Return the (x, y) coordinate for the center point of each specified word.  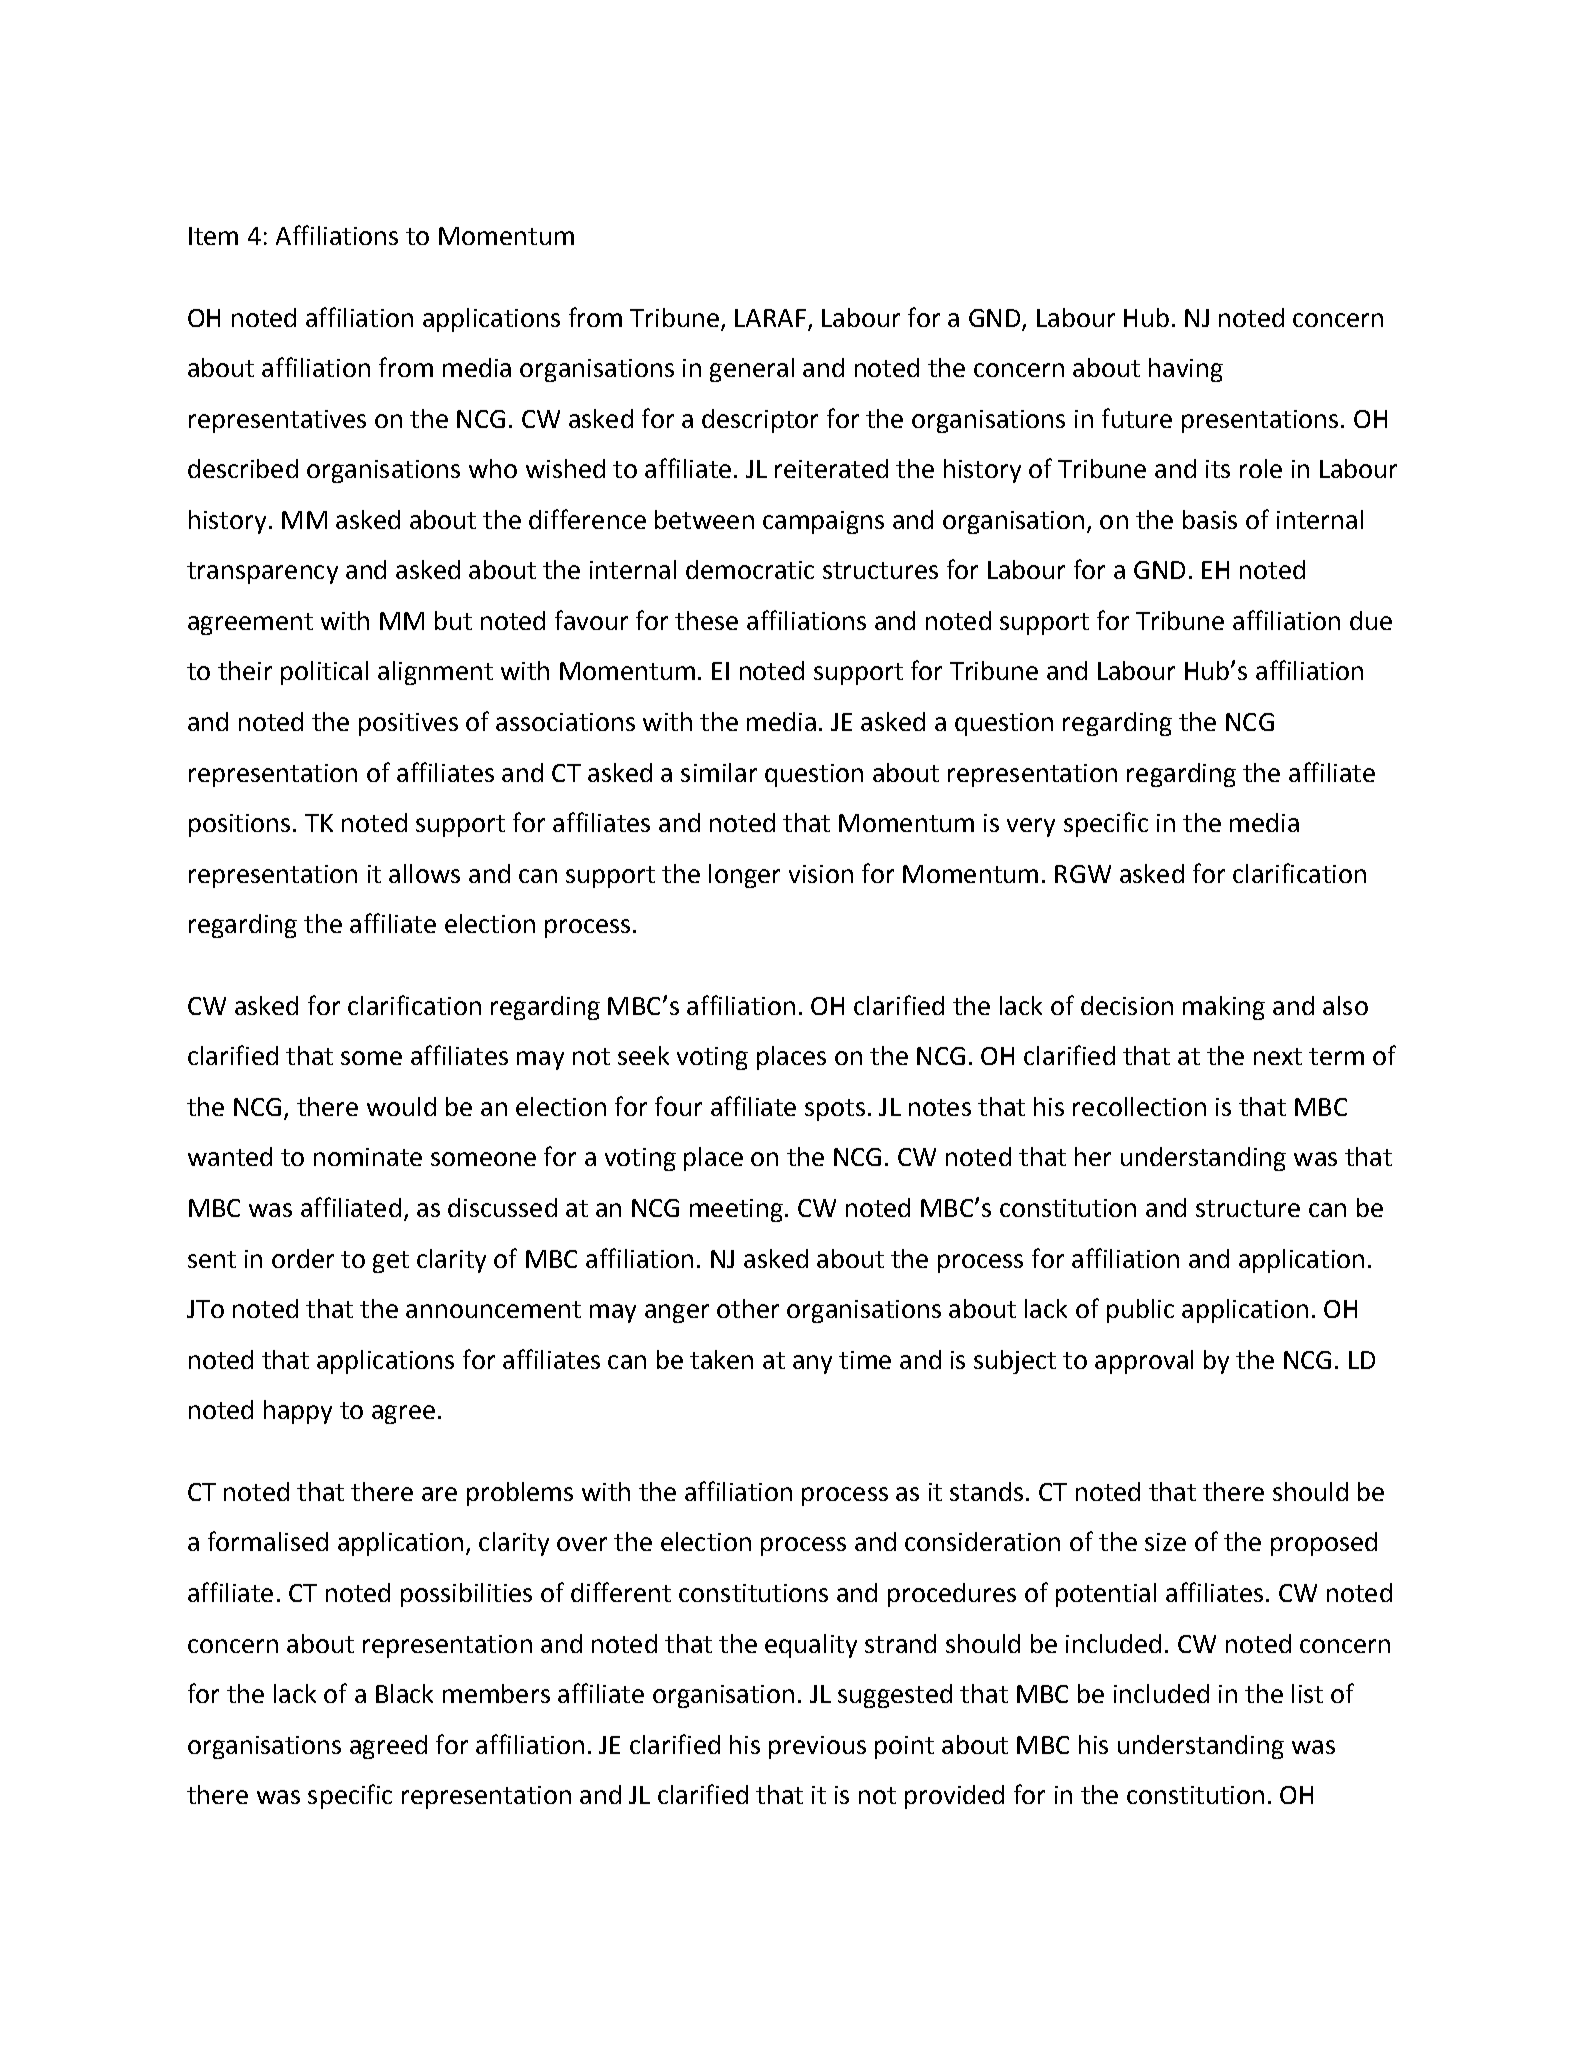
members (496, 1693)
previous (817, 1747)
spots (835, 1110)
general (752, 370)
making (1224, 1008)
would (401, 1106)
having (1186, 370)
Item (213, 236)
